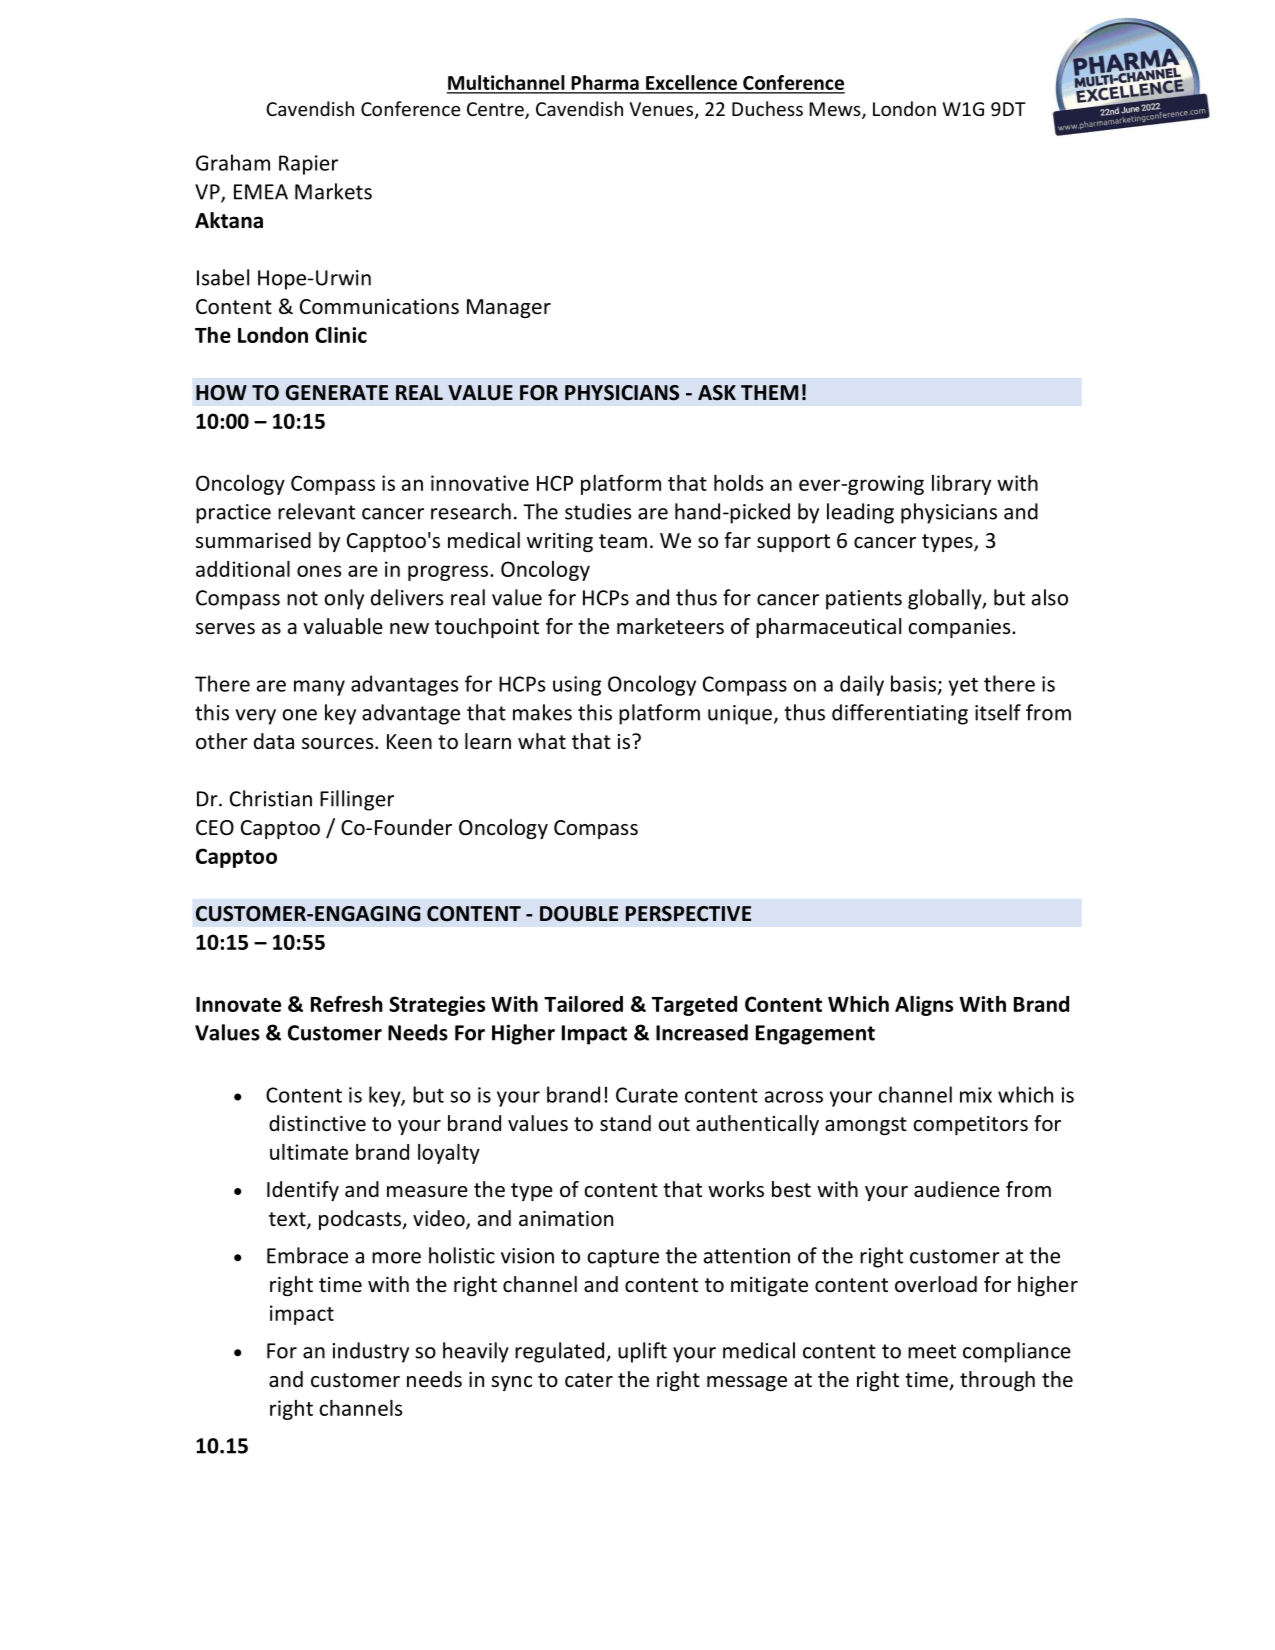  What do you see at coordinates (308, 165) in the image?
I see `Rapier` at bounding box center [308, 165].
